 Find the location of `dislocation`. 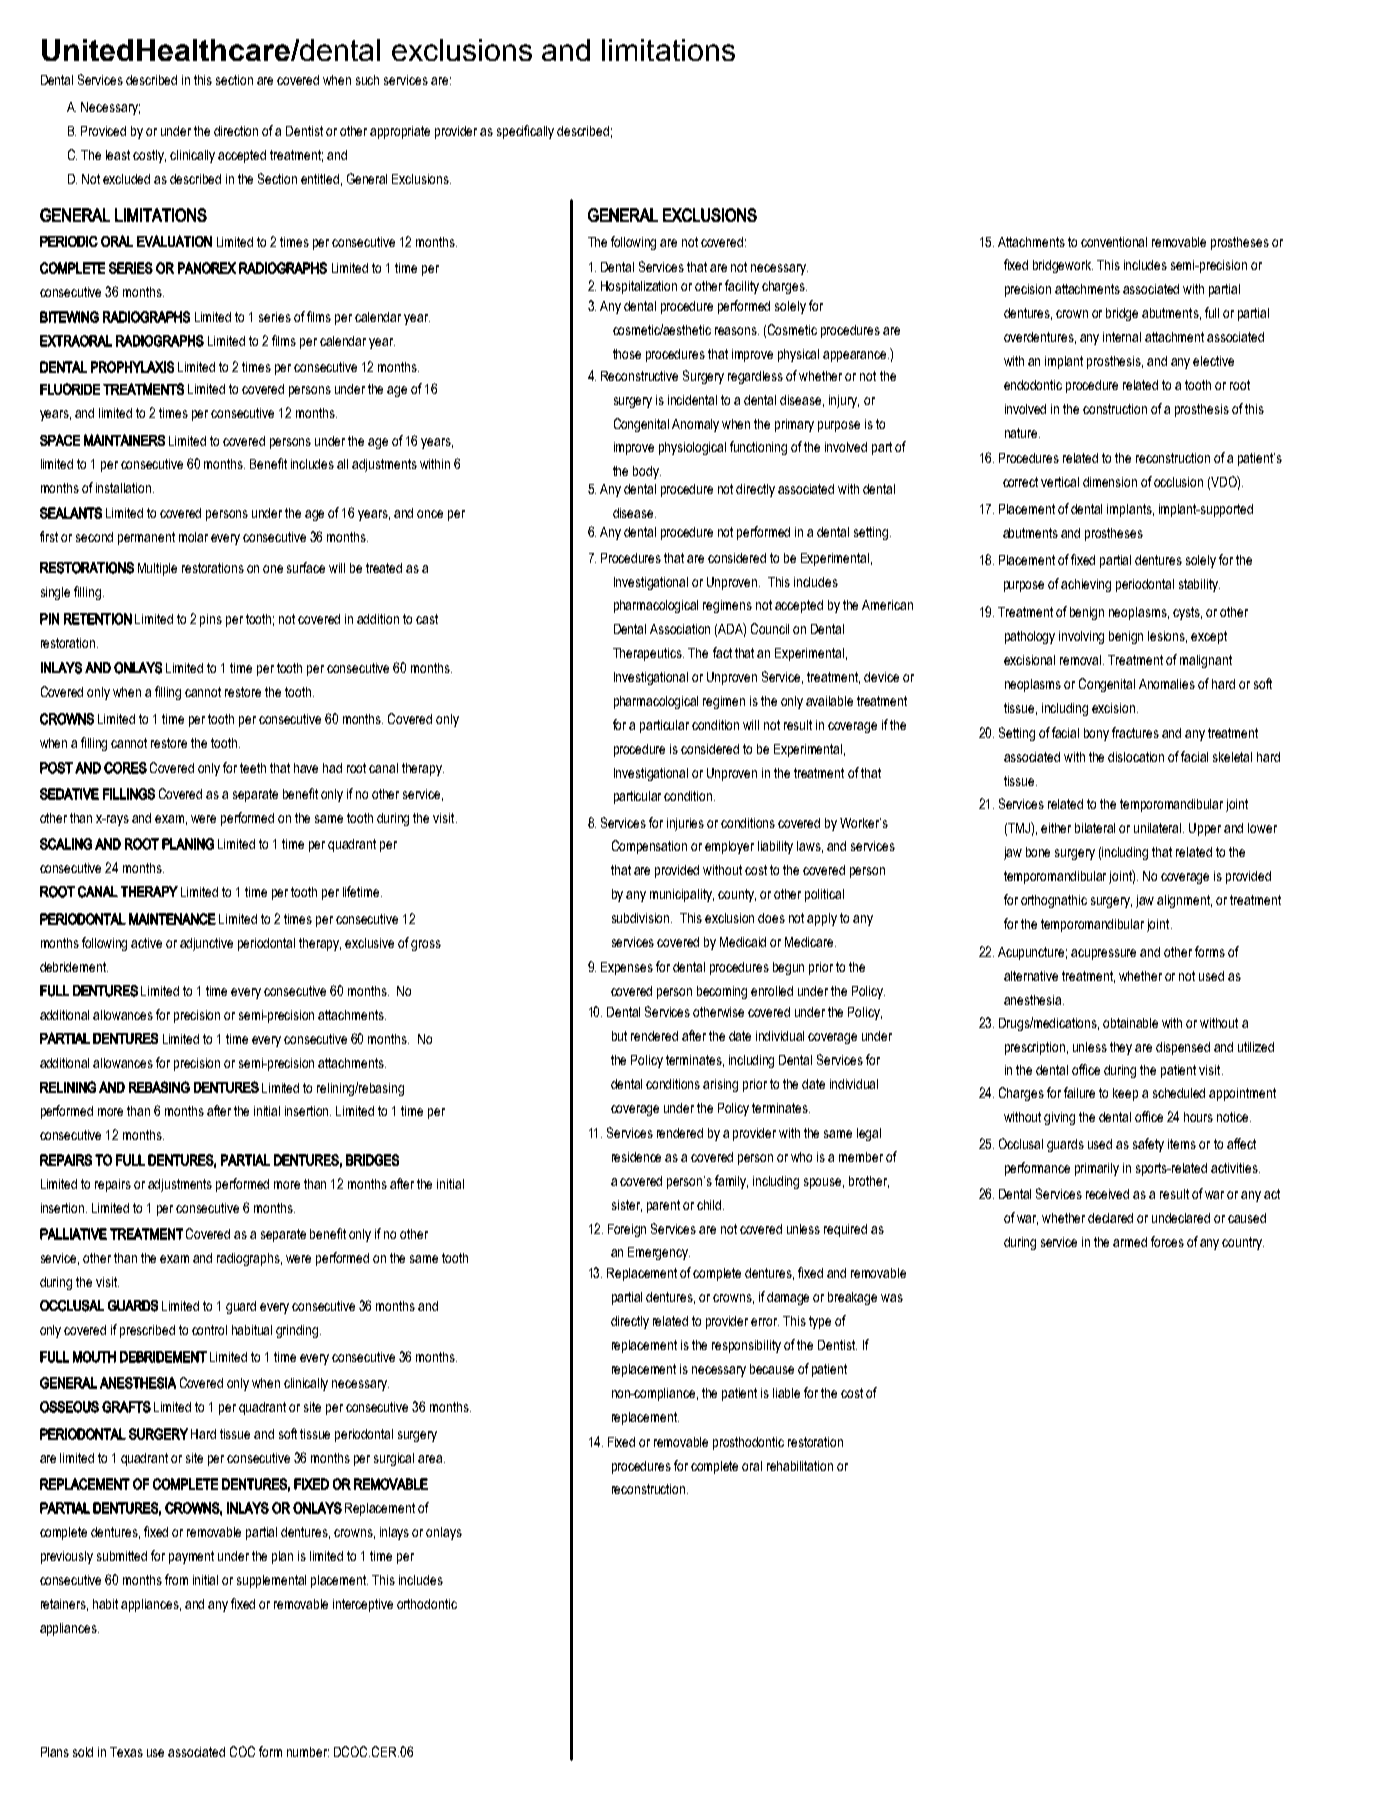

dislocation is located at coordinates (1136, 757).
